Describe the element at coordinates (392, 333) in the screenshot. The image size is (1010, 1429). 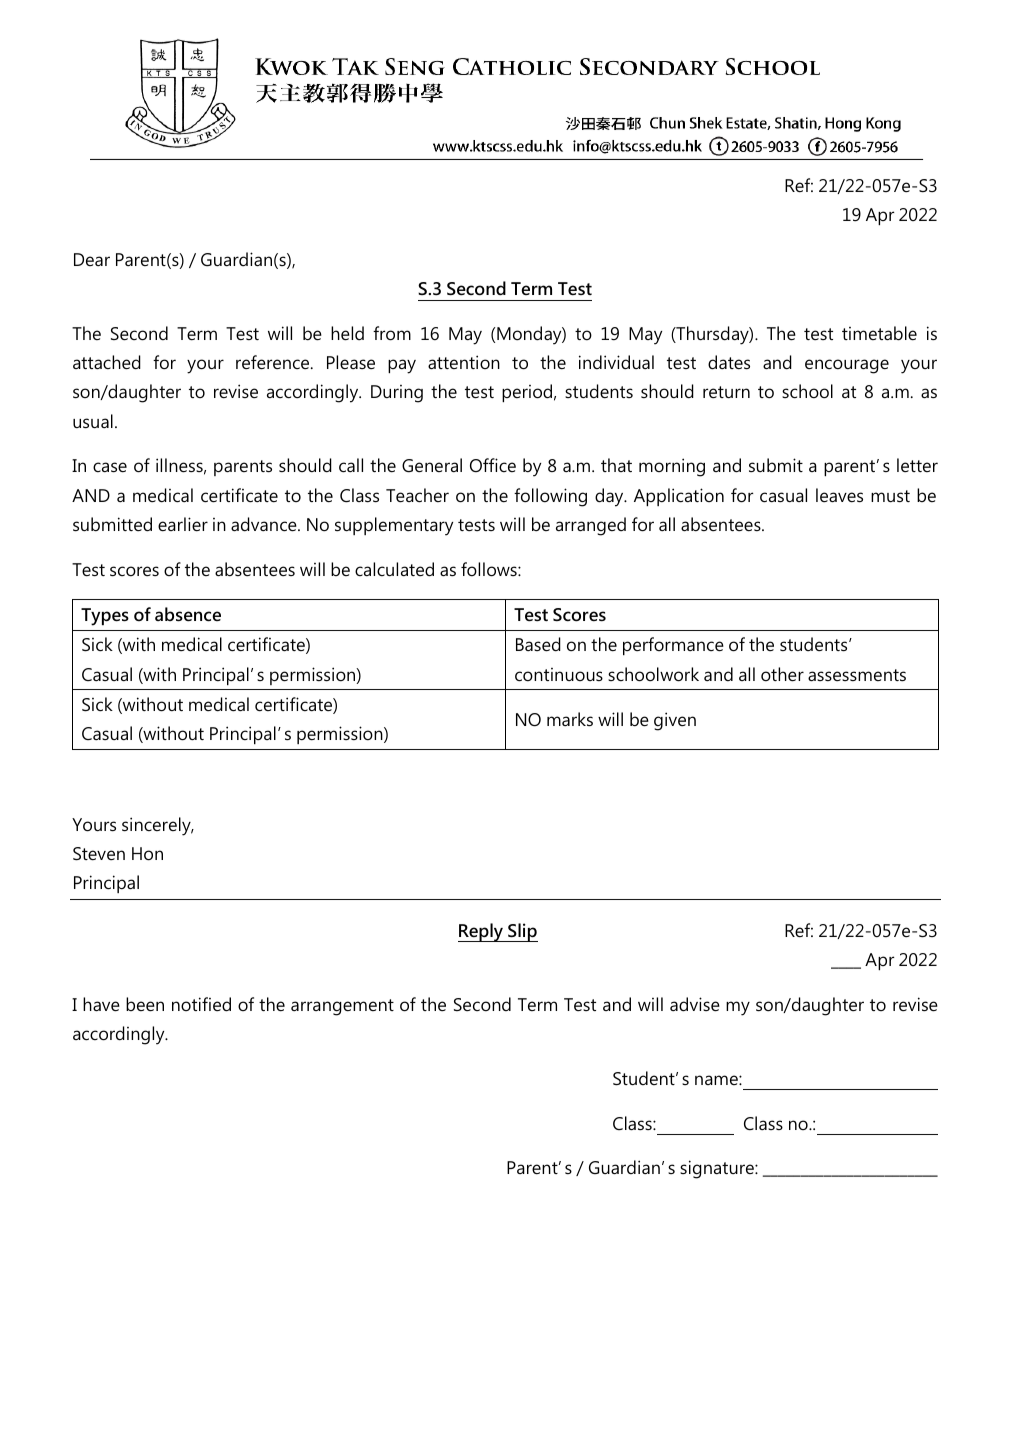
I see `from` at that location.
